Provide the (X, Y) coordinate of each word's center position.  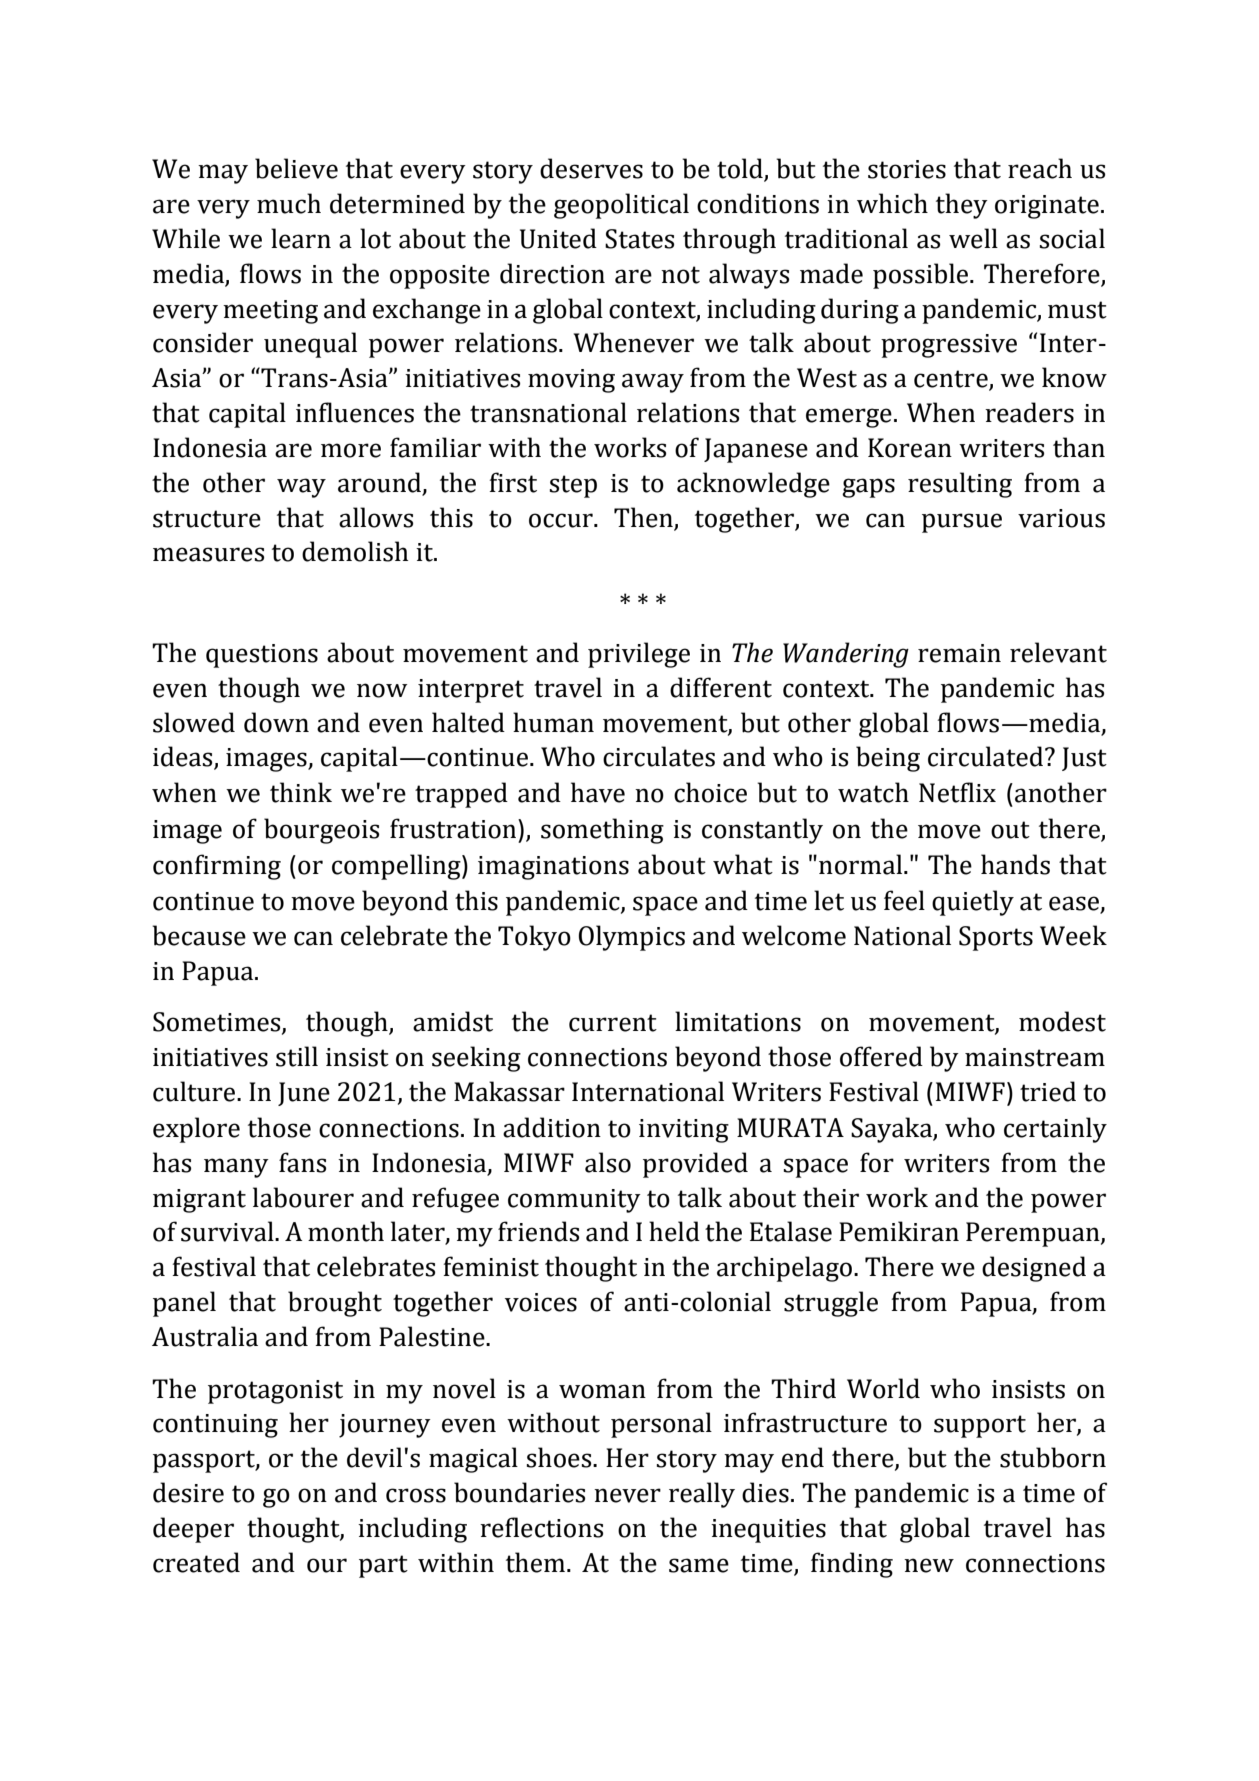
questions (262, 656)
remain (959, 653)
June (304, 1094)
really (702, 1495)
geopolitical (621, 206)
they (962, 206)
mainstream (1035, 1057)
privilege (639, 655)
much (289, 203)
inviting (684, 1131)
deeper (193, 1530)
